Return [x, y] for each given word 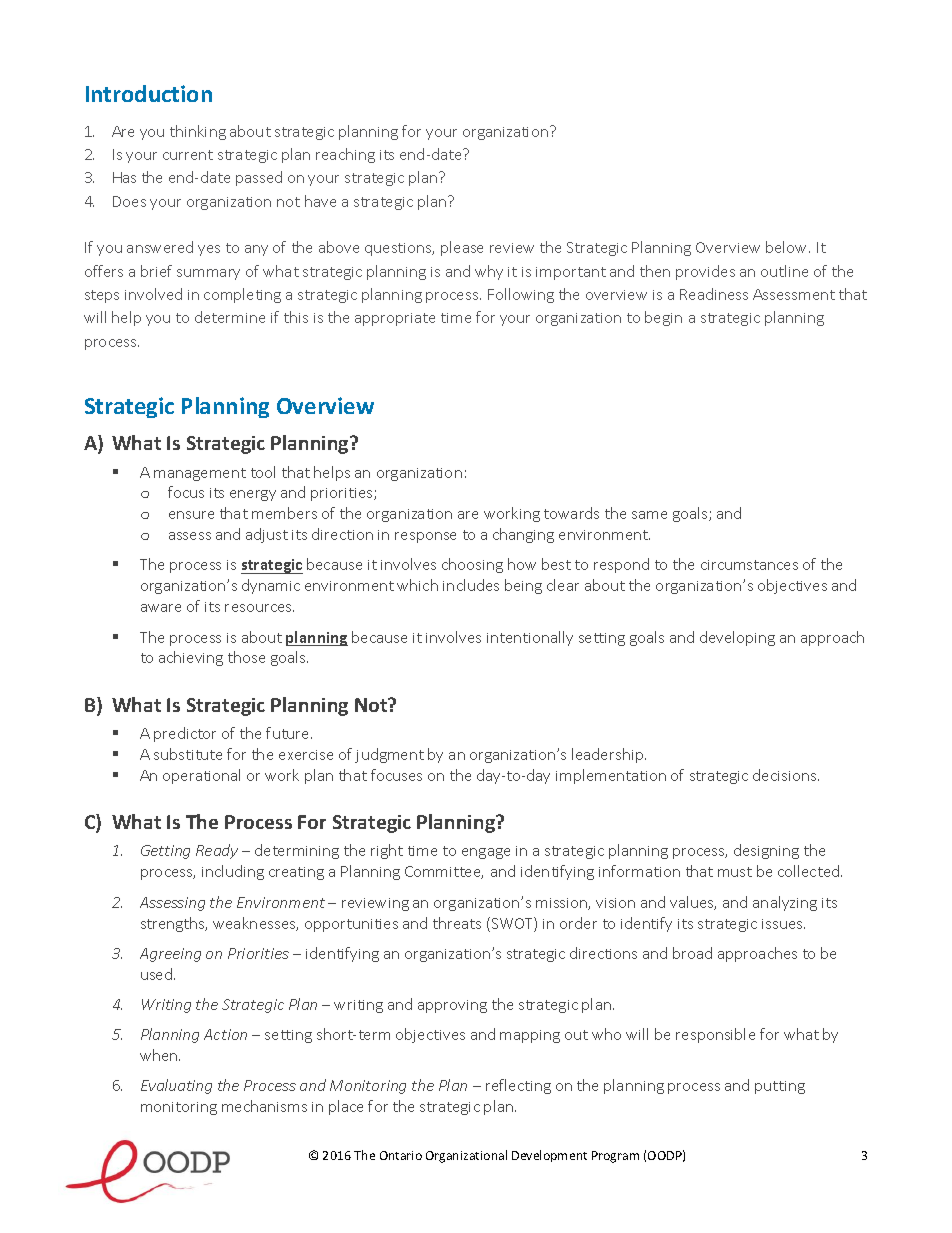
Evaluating [176, 1086]
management [200, 474]
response [425, 537]
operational [201, 776]
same [649, 515]
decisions [786, 775]
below [788, 247]
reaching [345, 155]
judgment [389, 755]
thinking [198, 132]
